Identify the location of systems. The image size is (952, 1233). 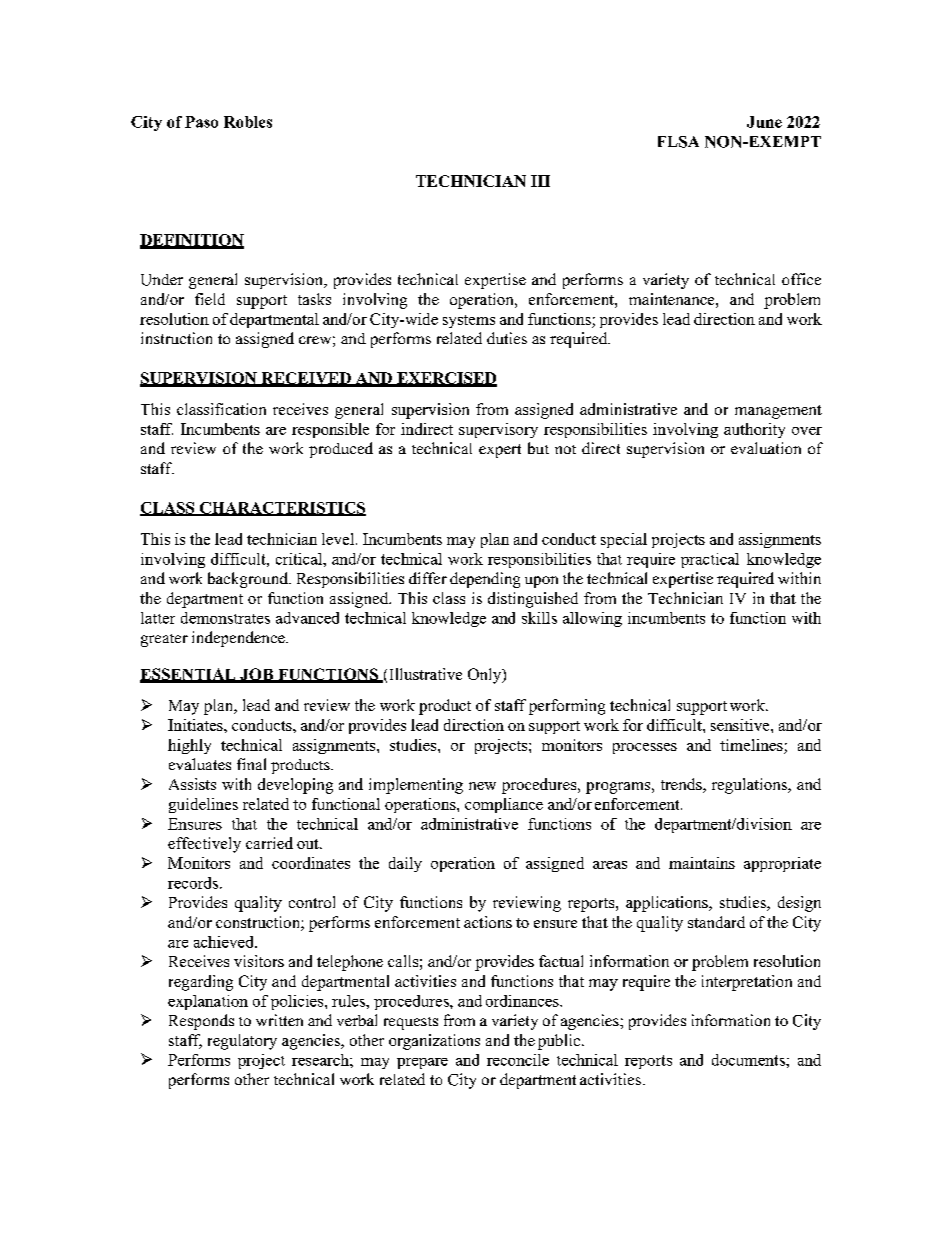
(469, 321).
